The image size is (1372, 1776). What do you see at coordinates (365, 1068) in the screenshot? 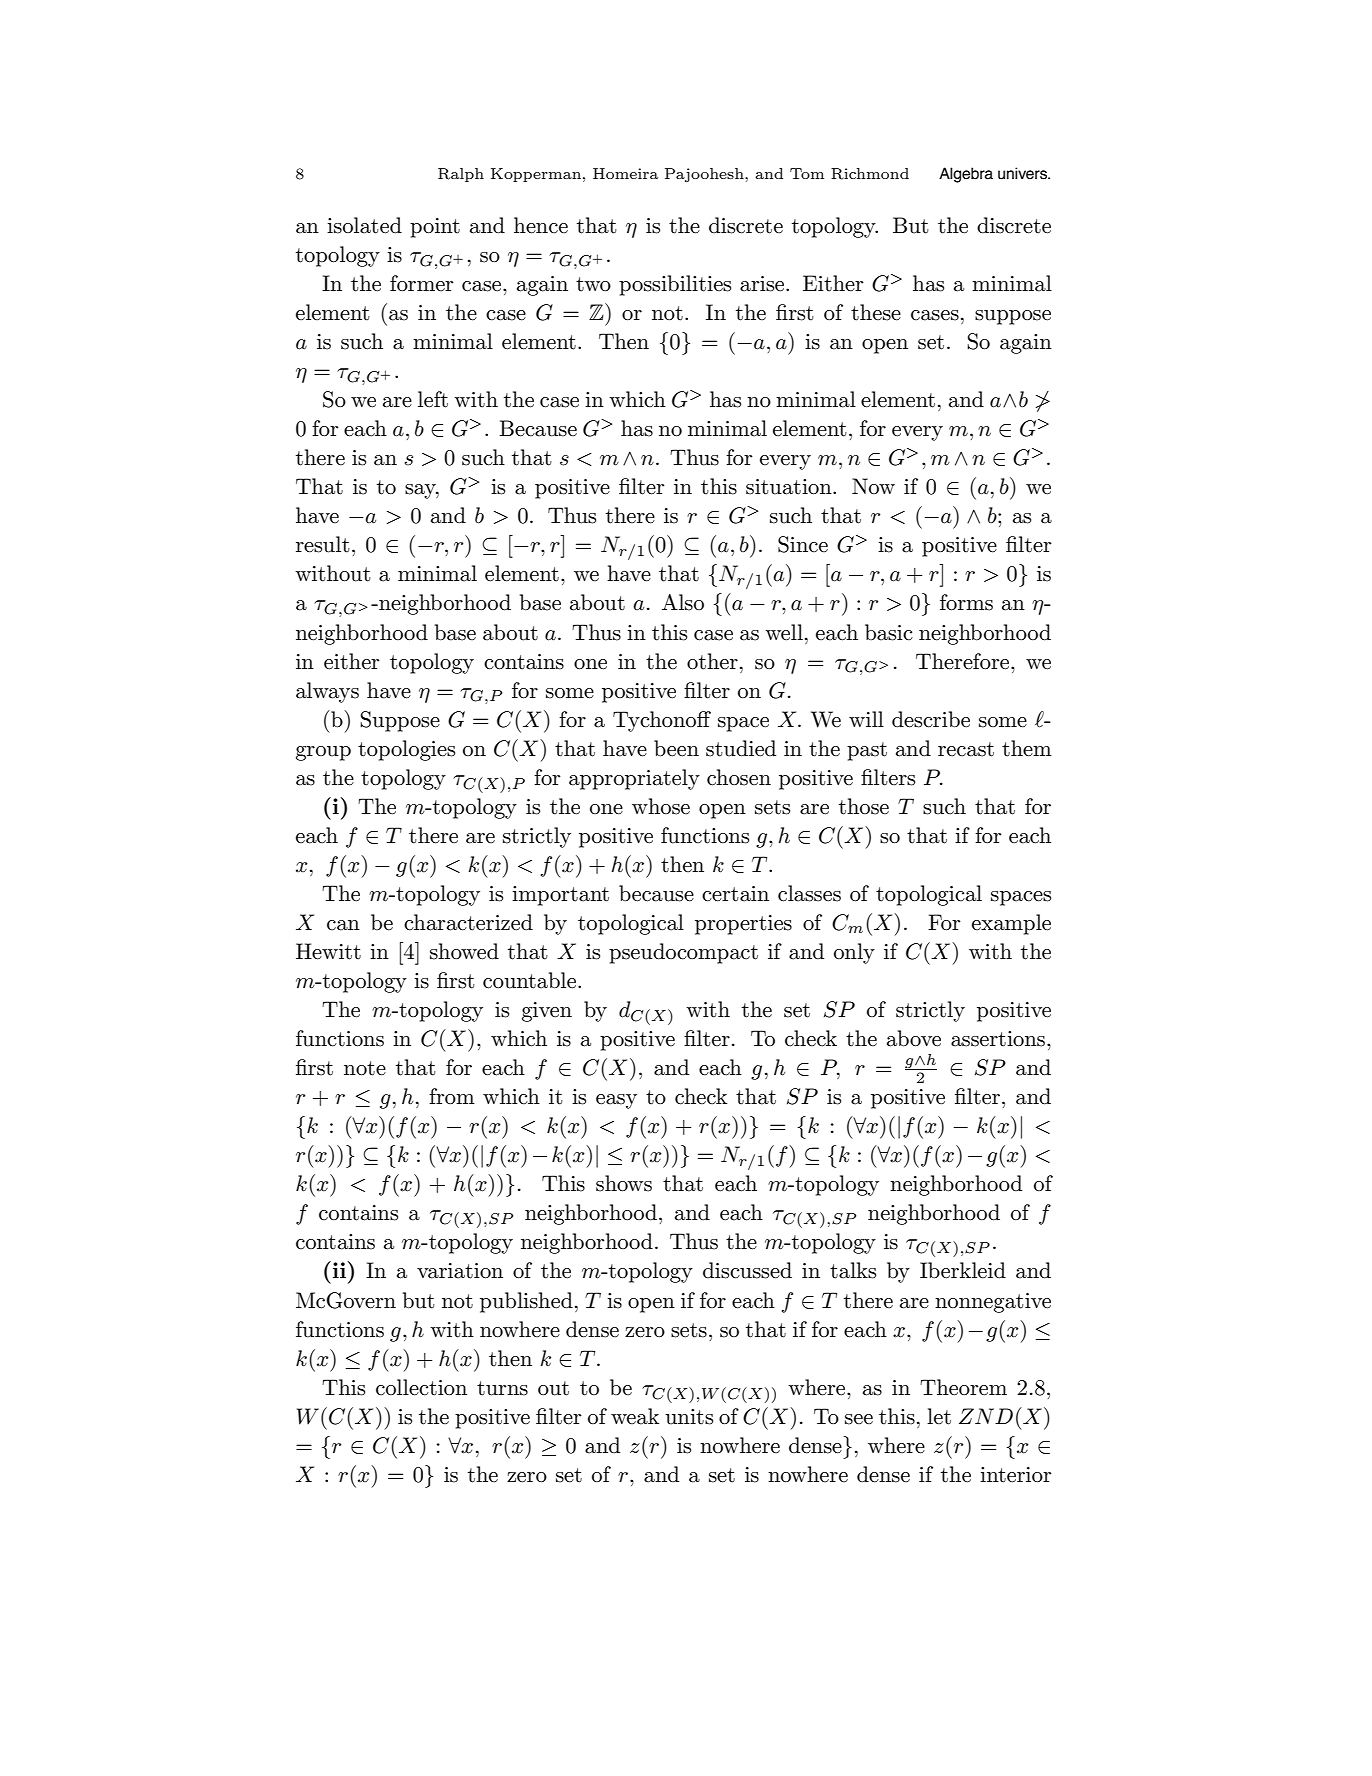
I see `note` at bounding box center [365, 1068].
